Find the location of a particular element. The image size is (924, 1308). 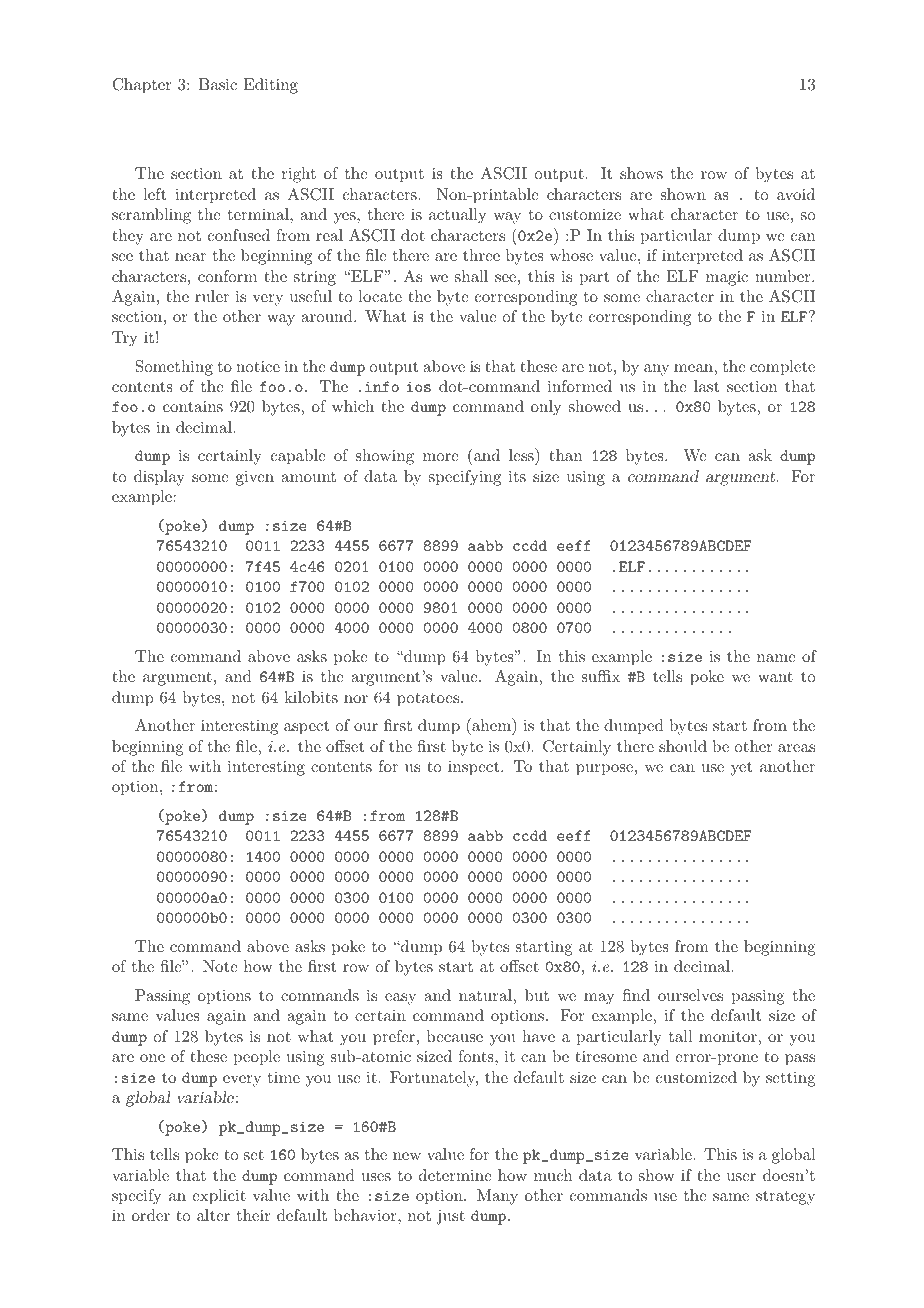

aspect is located at coordinates (306, 728).
